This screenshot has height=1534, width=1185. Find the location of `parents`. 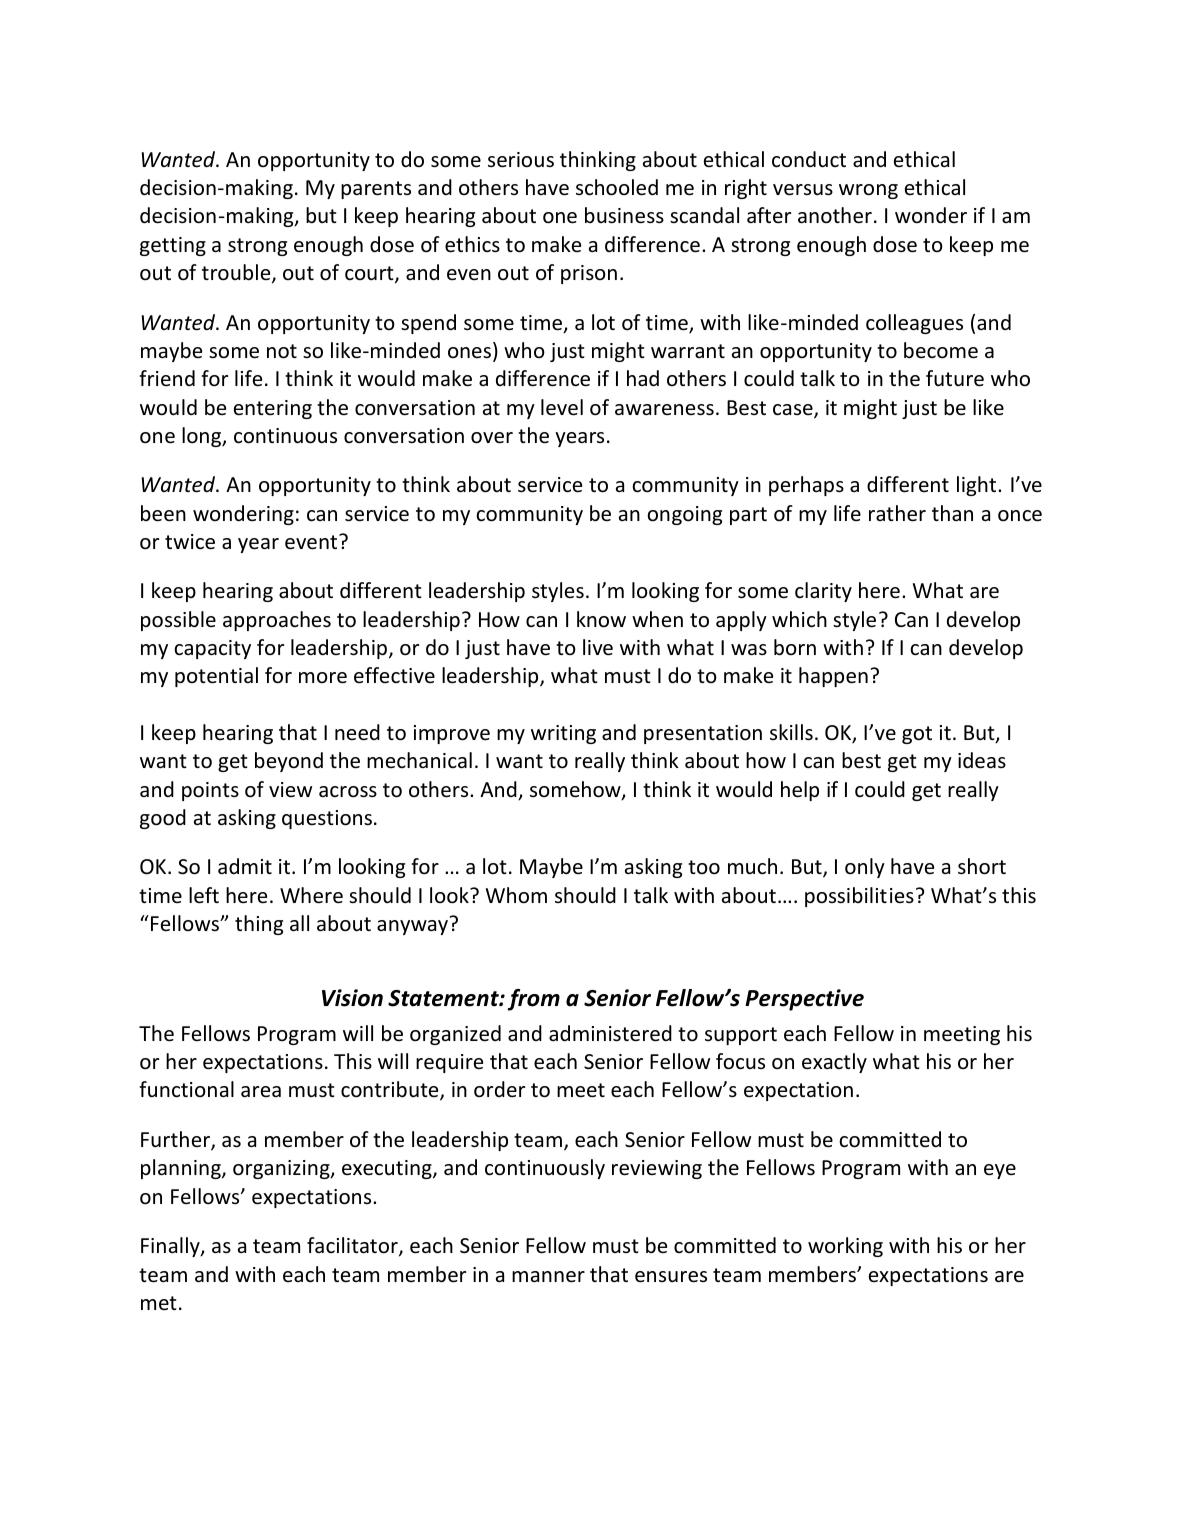

parents is located at coordinates (376, 190).
